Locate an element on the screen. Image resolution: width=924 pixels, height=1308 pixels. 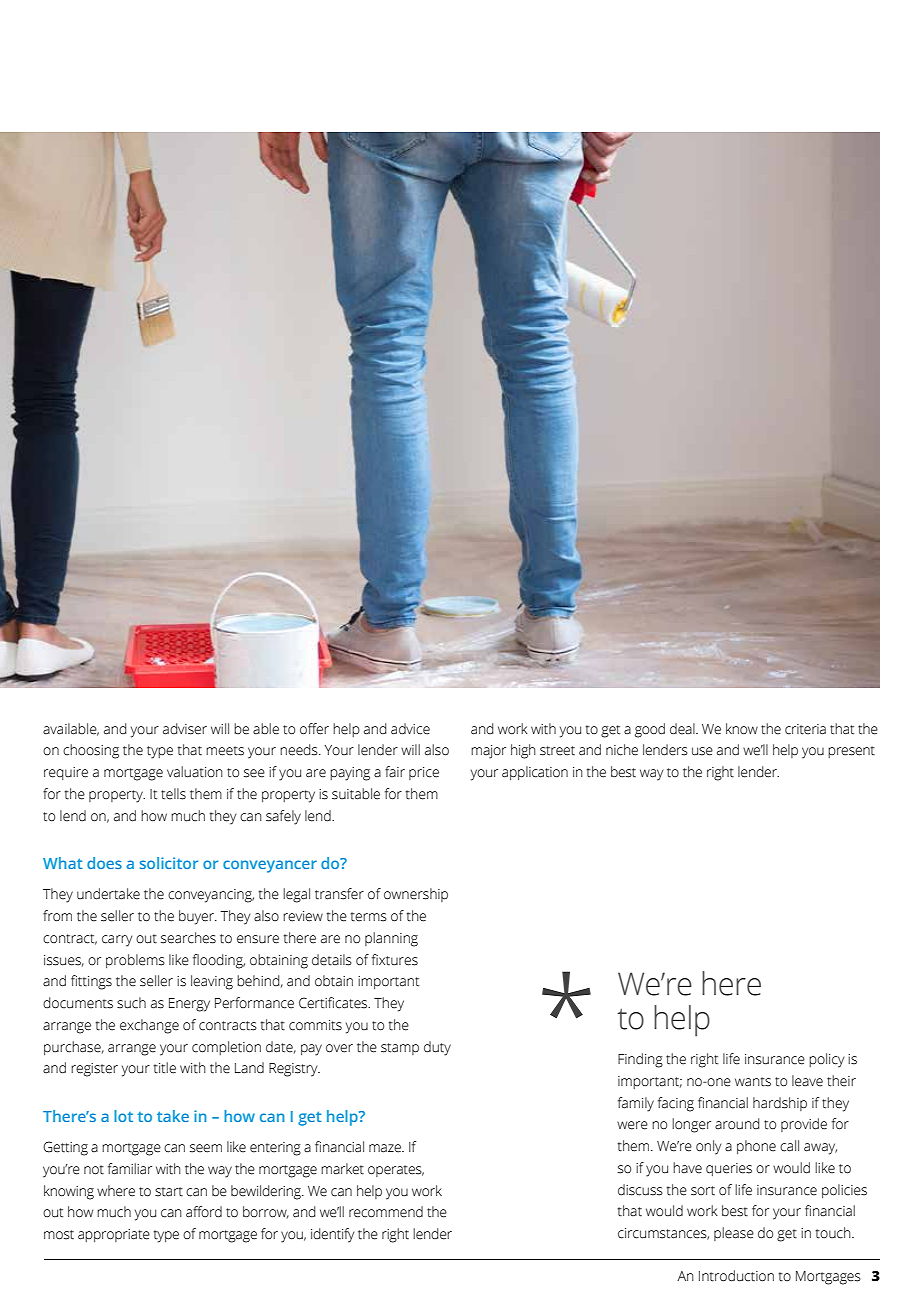
duty is located at coordinates (437, 1048).
